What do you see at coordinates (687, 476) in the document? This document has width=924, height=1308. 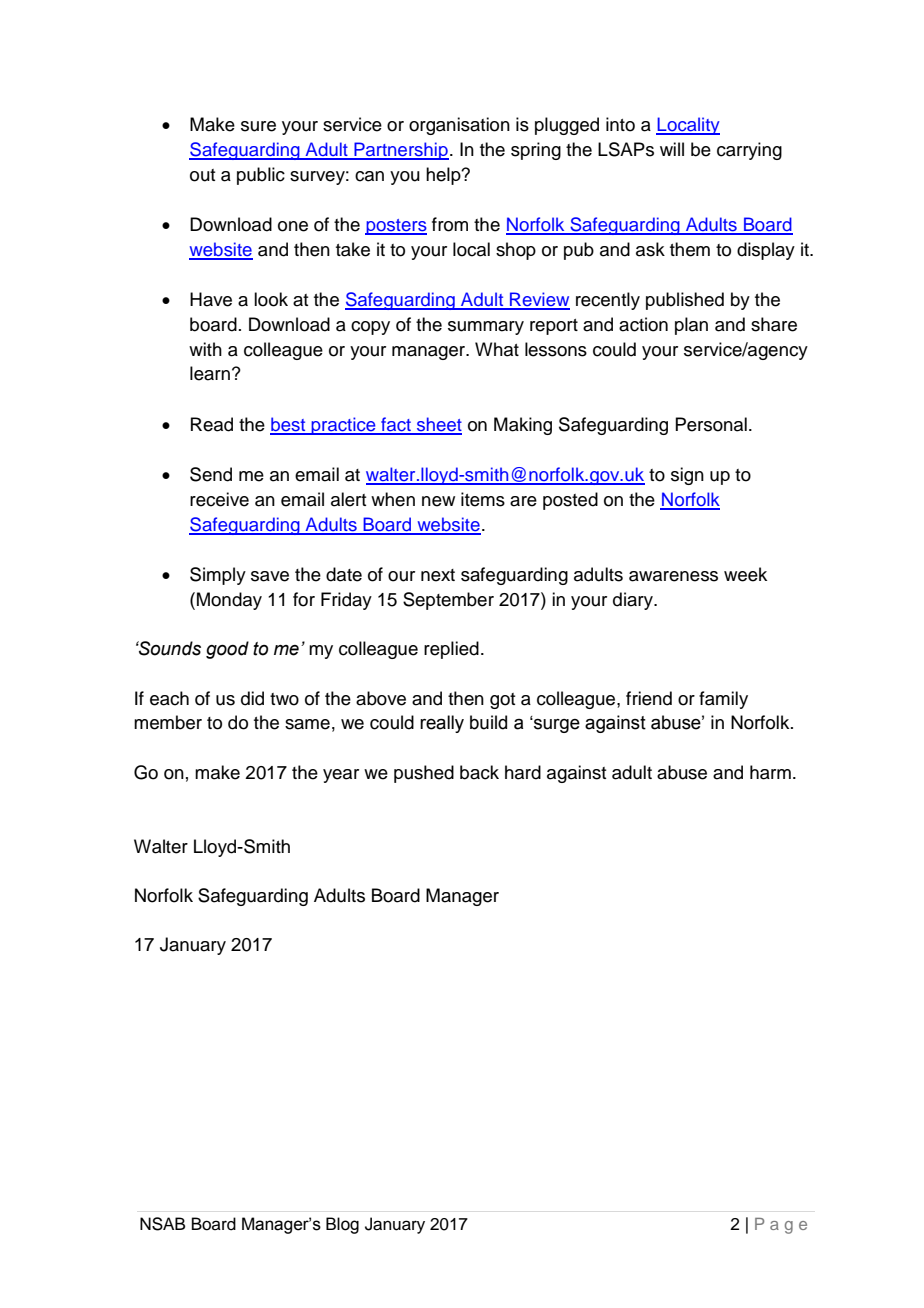 I see `sign` at bounding box center [687, 476].
